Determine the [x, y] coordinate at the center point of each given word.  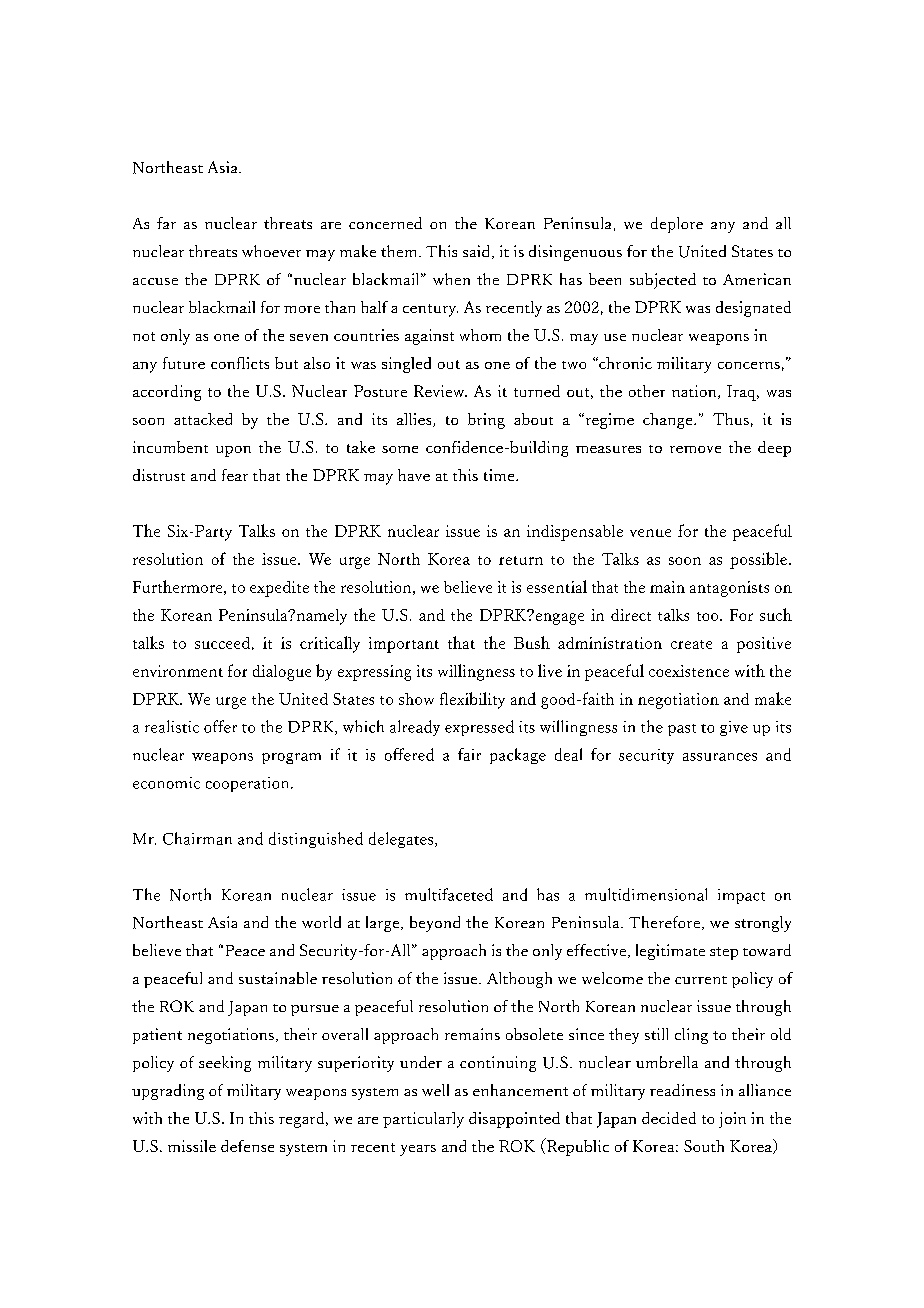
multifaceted [449, 894]
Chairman [197, 838]
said [478, 252]
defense [247, 1146]
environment [178, 671]
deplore [677, 225]
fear [235, 475]
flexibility [472, 700]
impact [741, 896]
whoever [271, 251]
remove [695, 449]
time [500, 475]
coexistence [689, 671]
